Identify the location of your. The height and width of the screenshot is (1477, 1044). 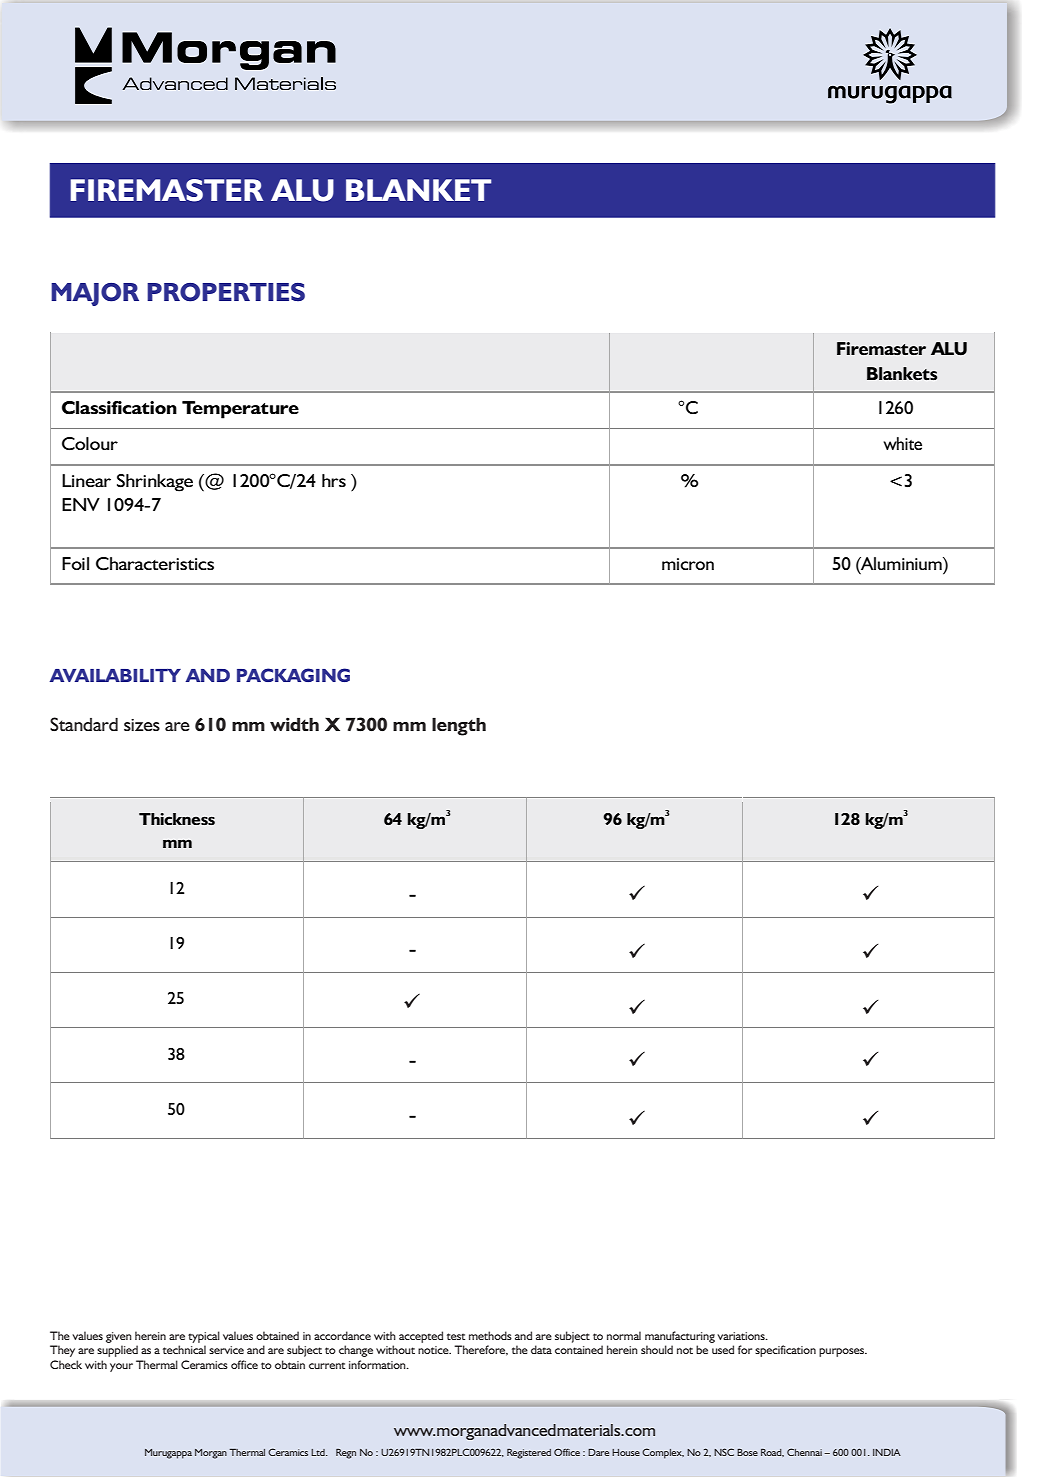
(121, 1367).
